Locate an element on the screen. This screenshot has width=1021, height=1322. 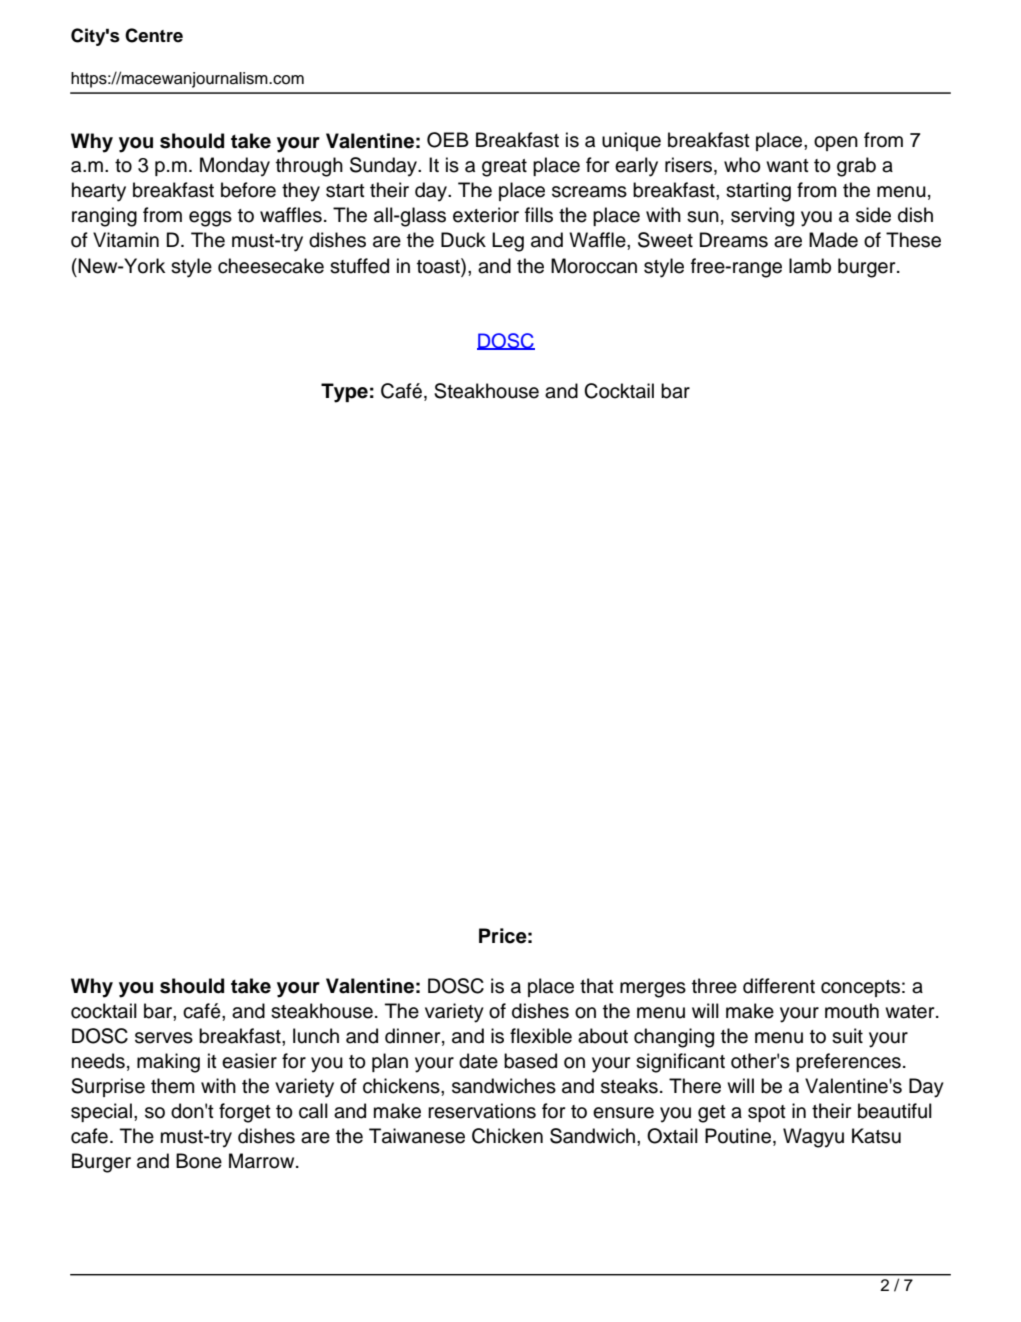
toast is located at coordinates (439, 266).
